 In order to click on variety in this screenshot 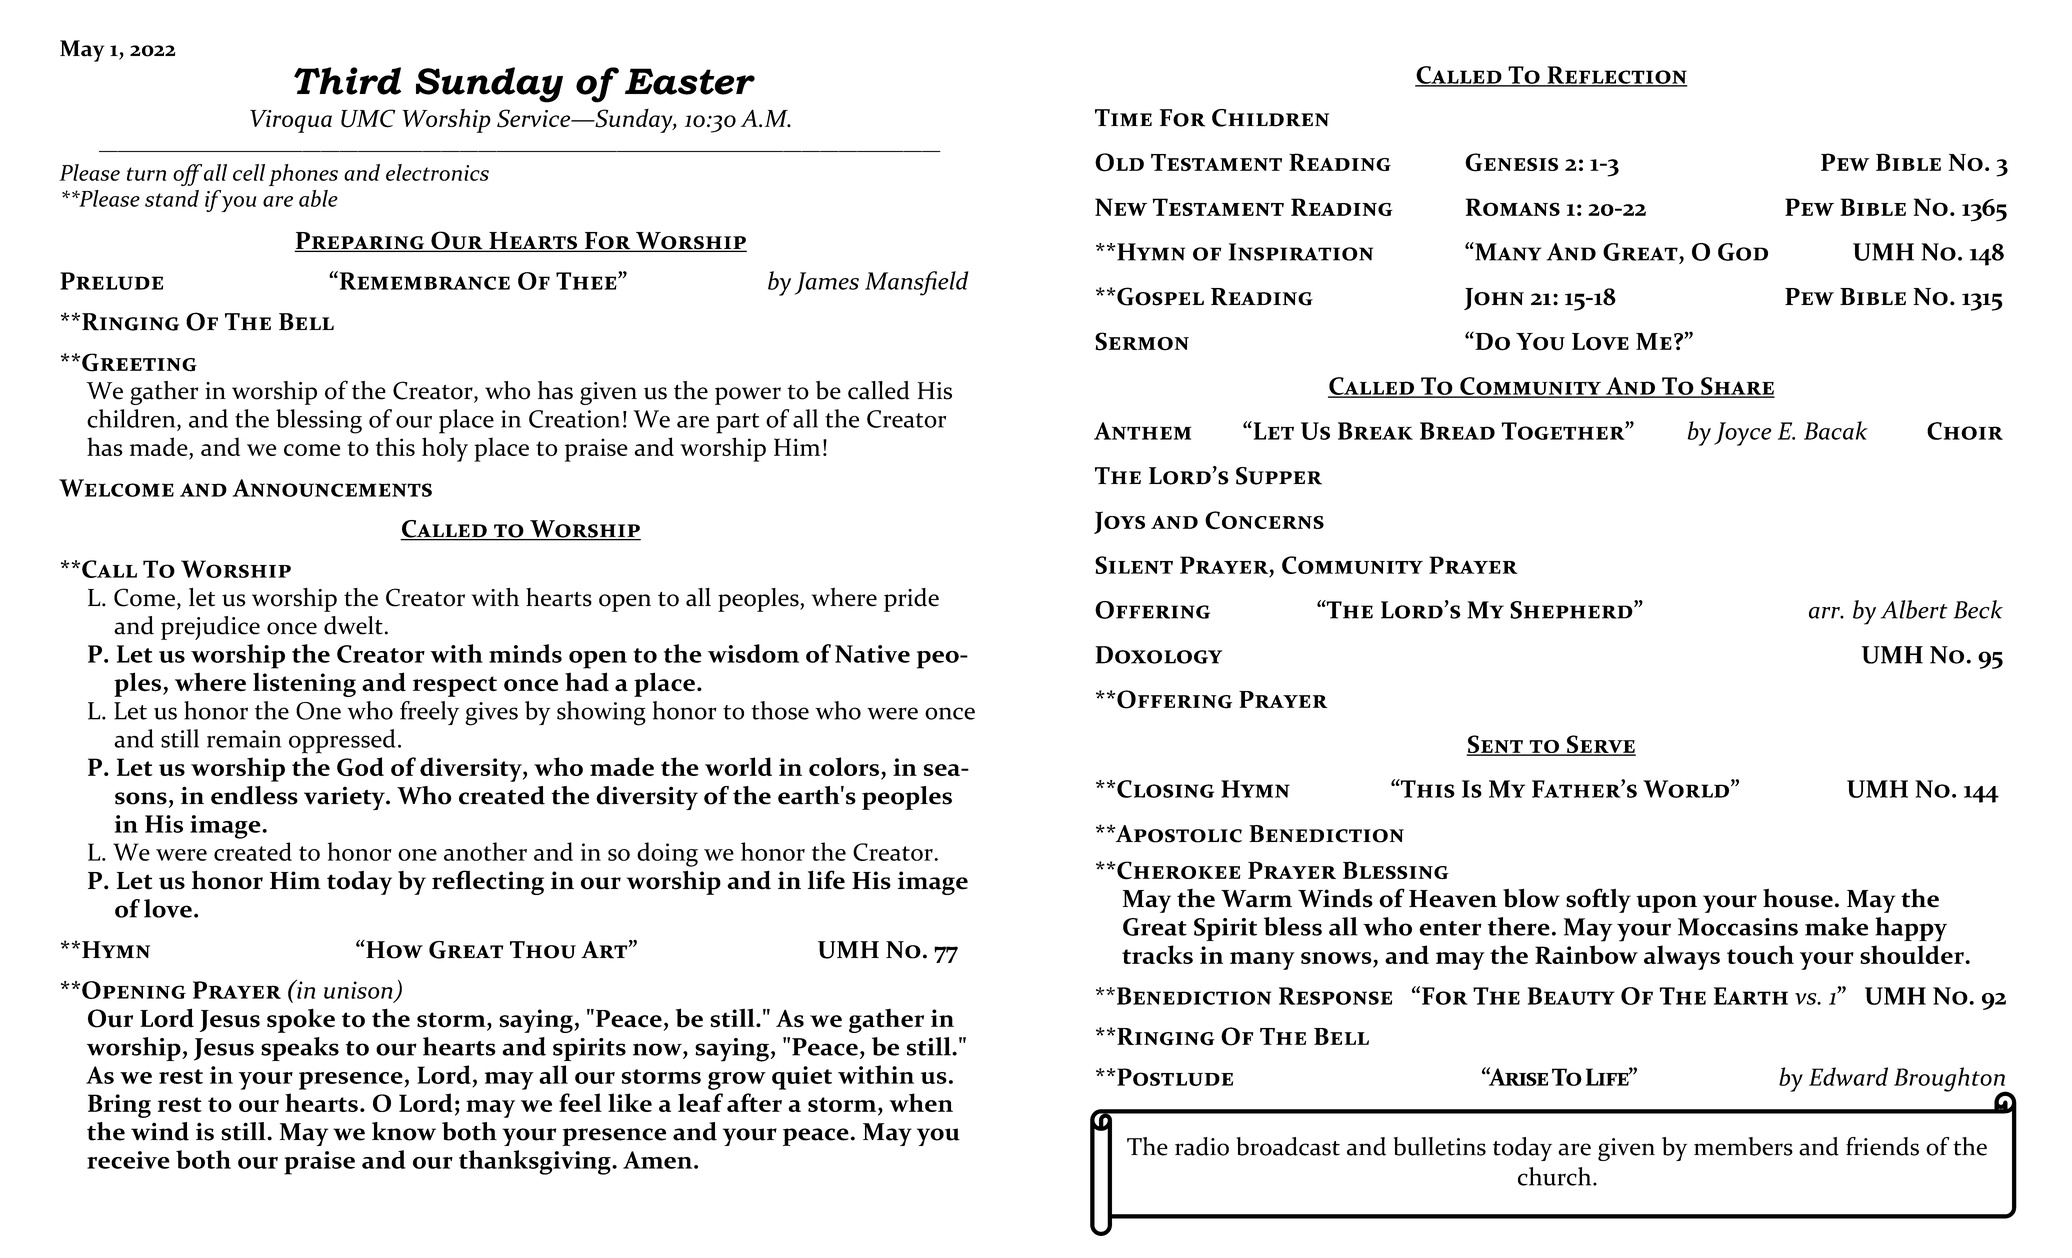, I will do `click(345, 798)`.
